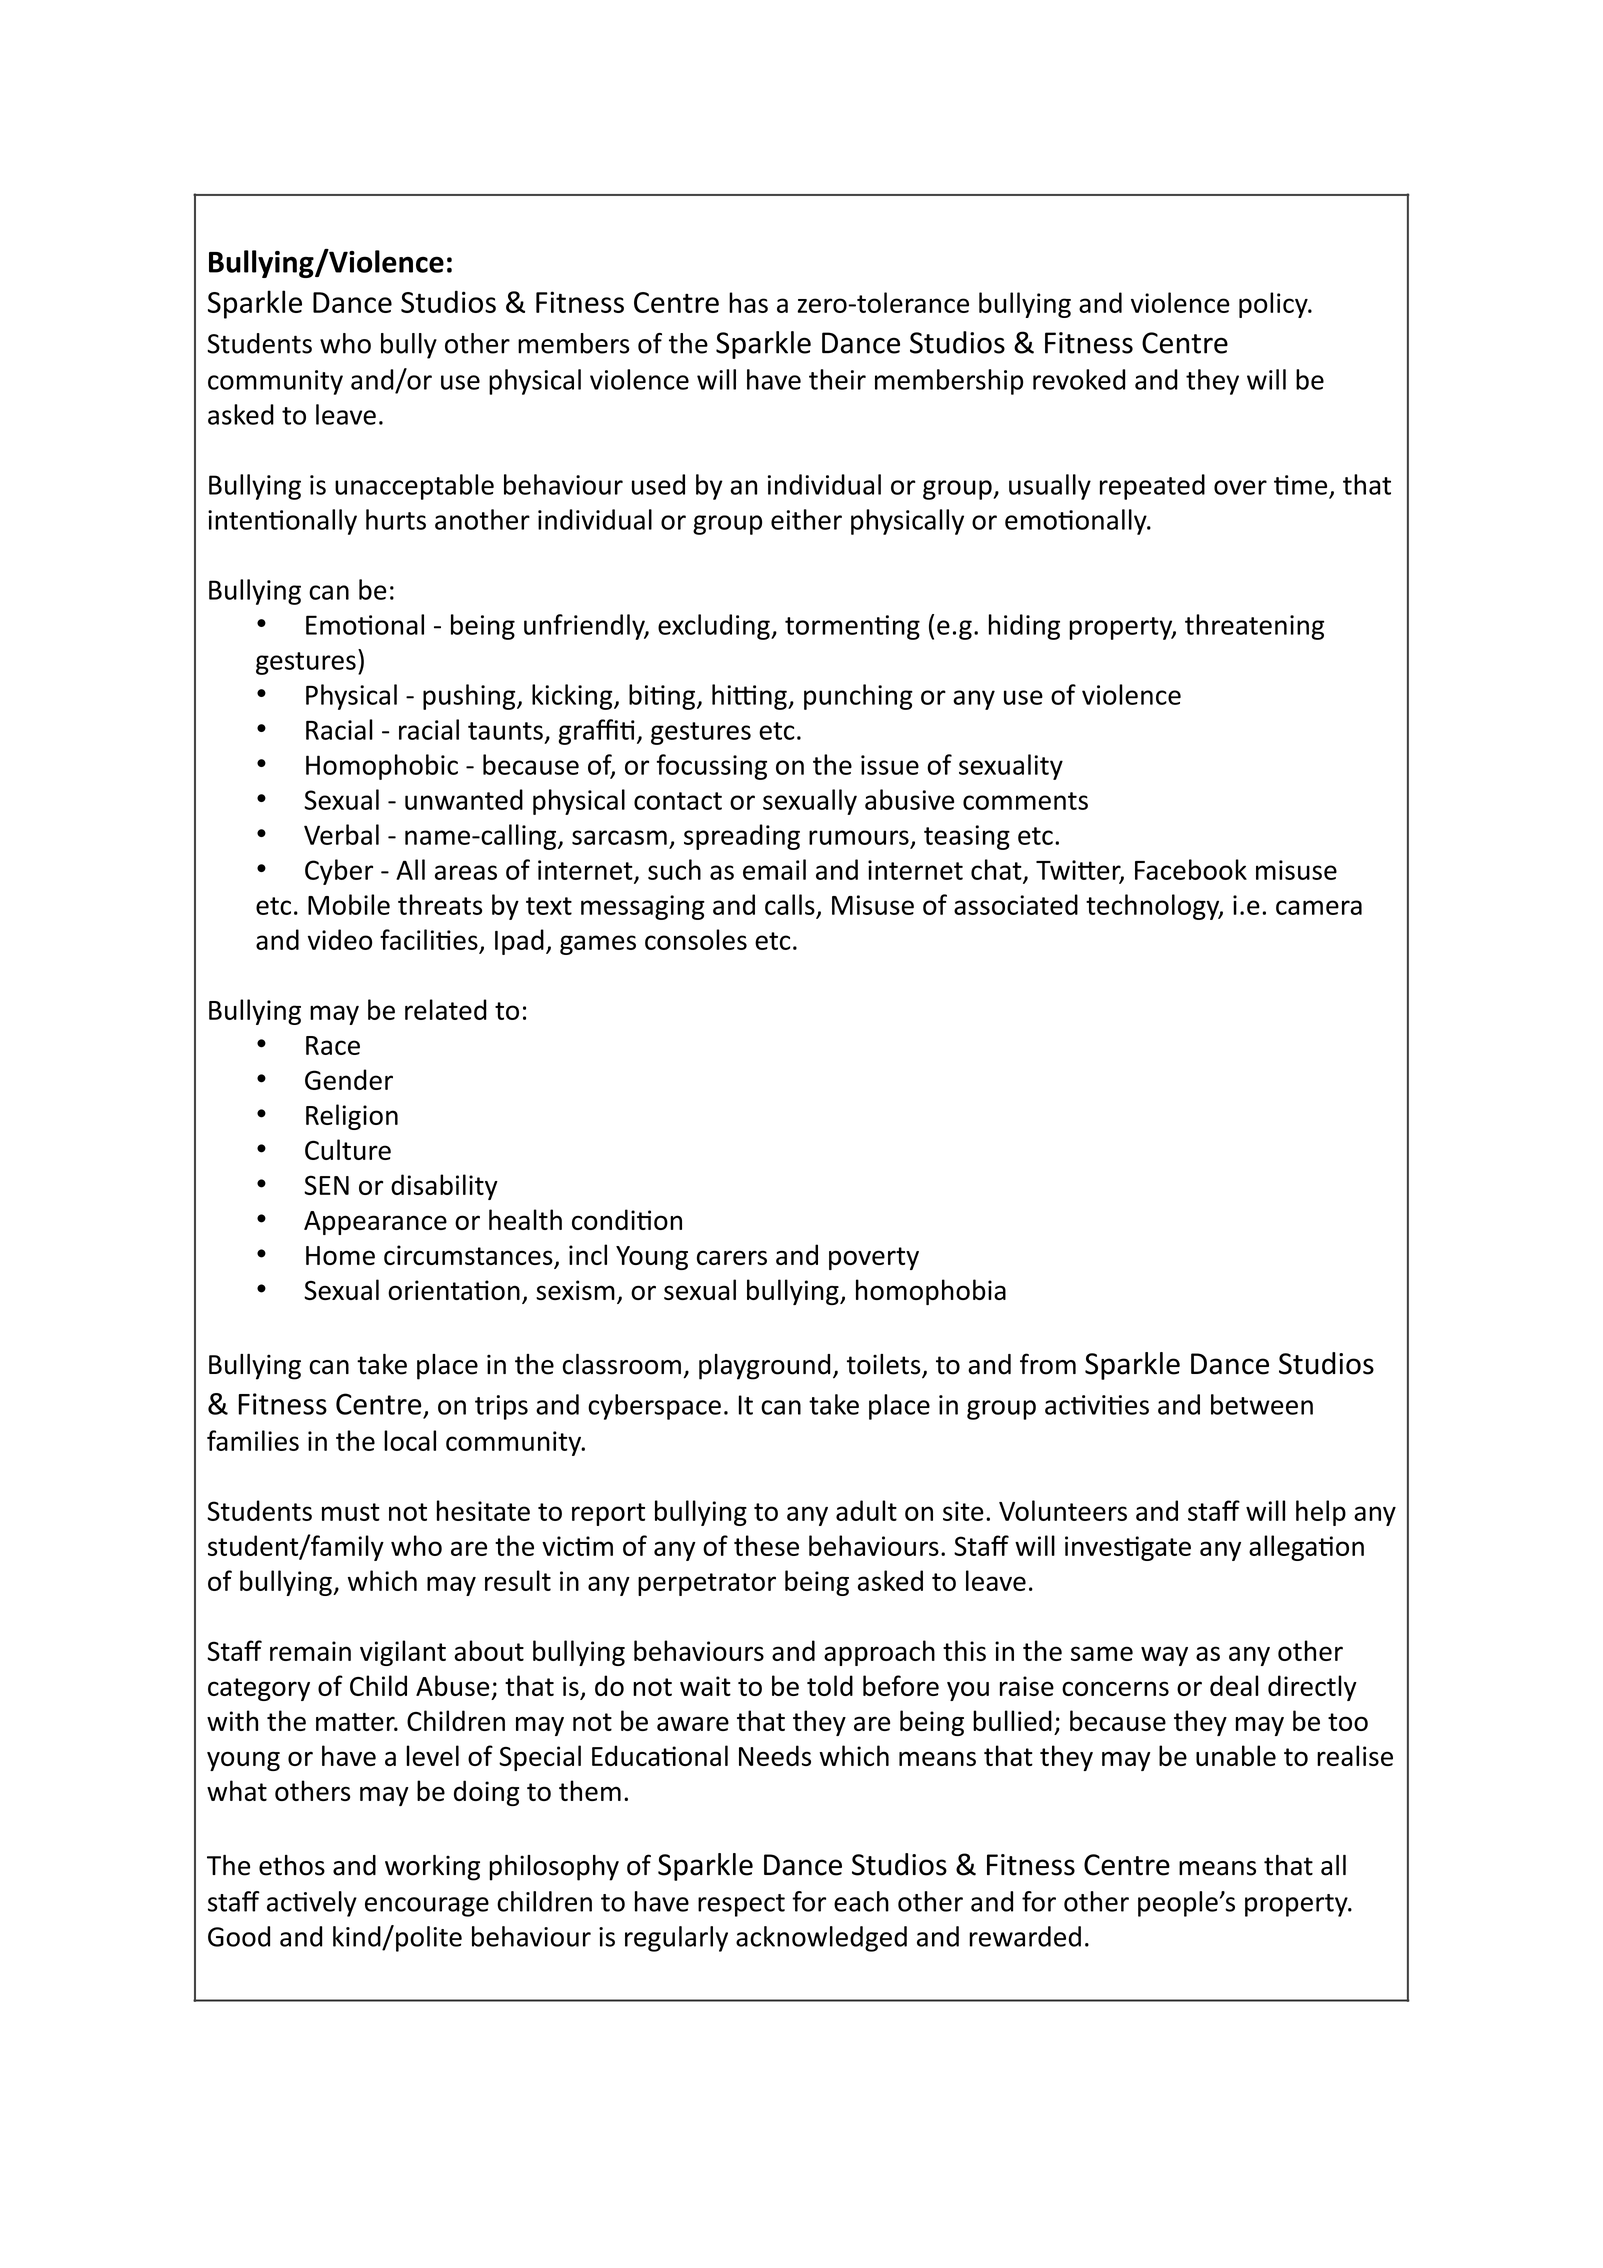 The height and width of the screenshot is (2268, 1603). What do you see at coordinates (1319, 907) in the screenshot?
I see `camera` at bounding box center [1319, 907].
